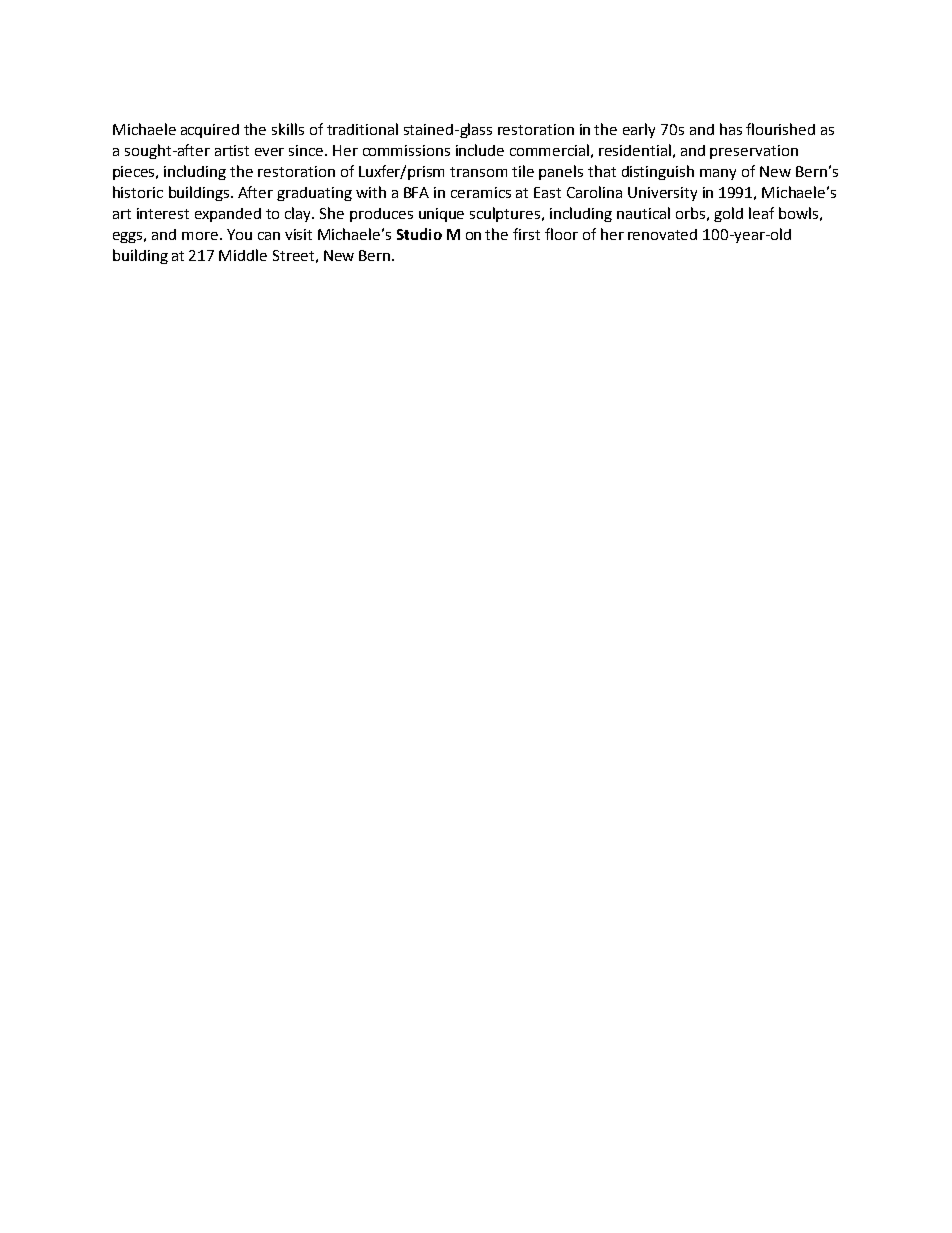 The image size is (952, 1233). Describe the element at coordinates (210, 131) in the screenshot. I see `acquired` at that location.
